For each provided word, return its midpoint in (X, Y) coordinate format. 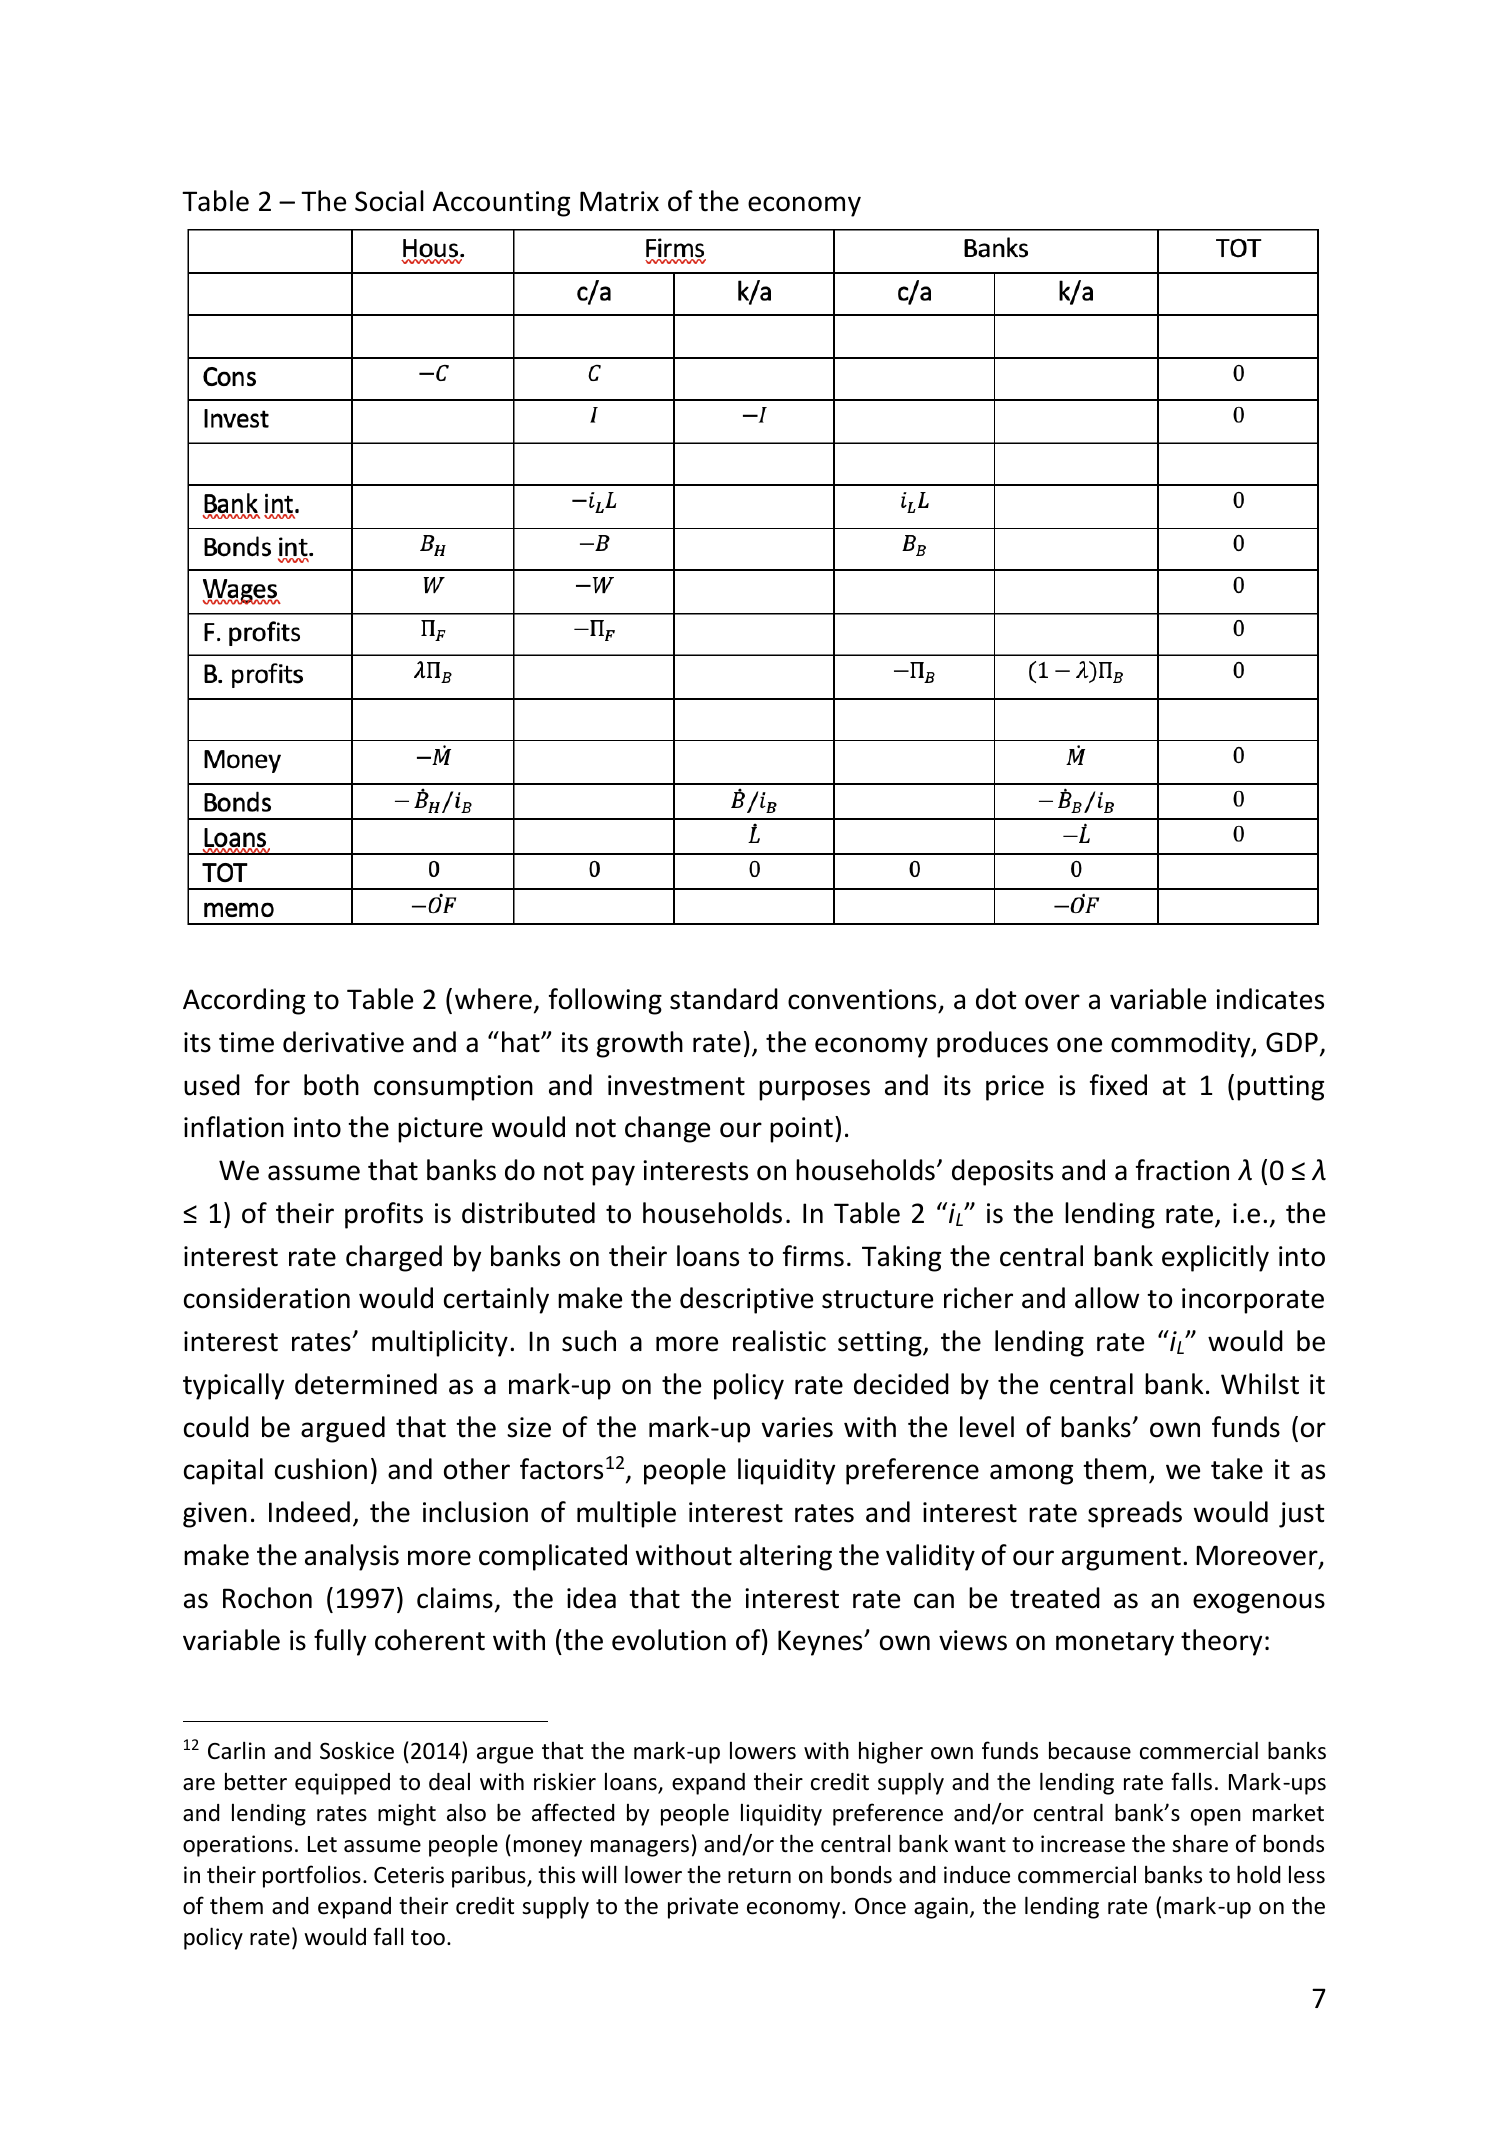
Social (389, 201)
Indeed (309, 1512)
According (244, 1001)
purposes (814, 1090)
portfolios (312, 1876)
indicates (1270, 999)
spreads (1135, 1514)
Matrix (619, 201)
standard (724, 999)
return (759, 1876)
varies (797, 1427)
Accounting (501, 204)
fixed (1118, 1085)
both (331, 1085)
